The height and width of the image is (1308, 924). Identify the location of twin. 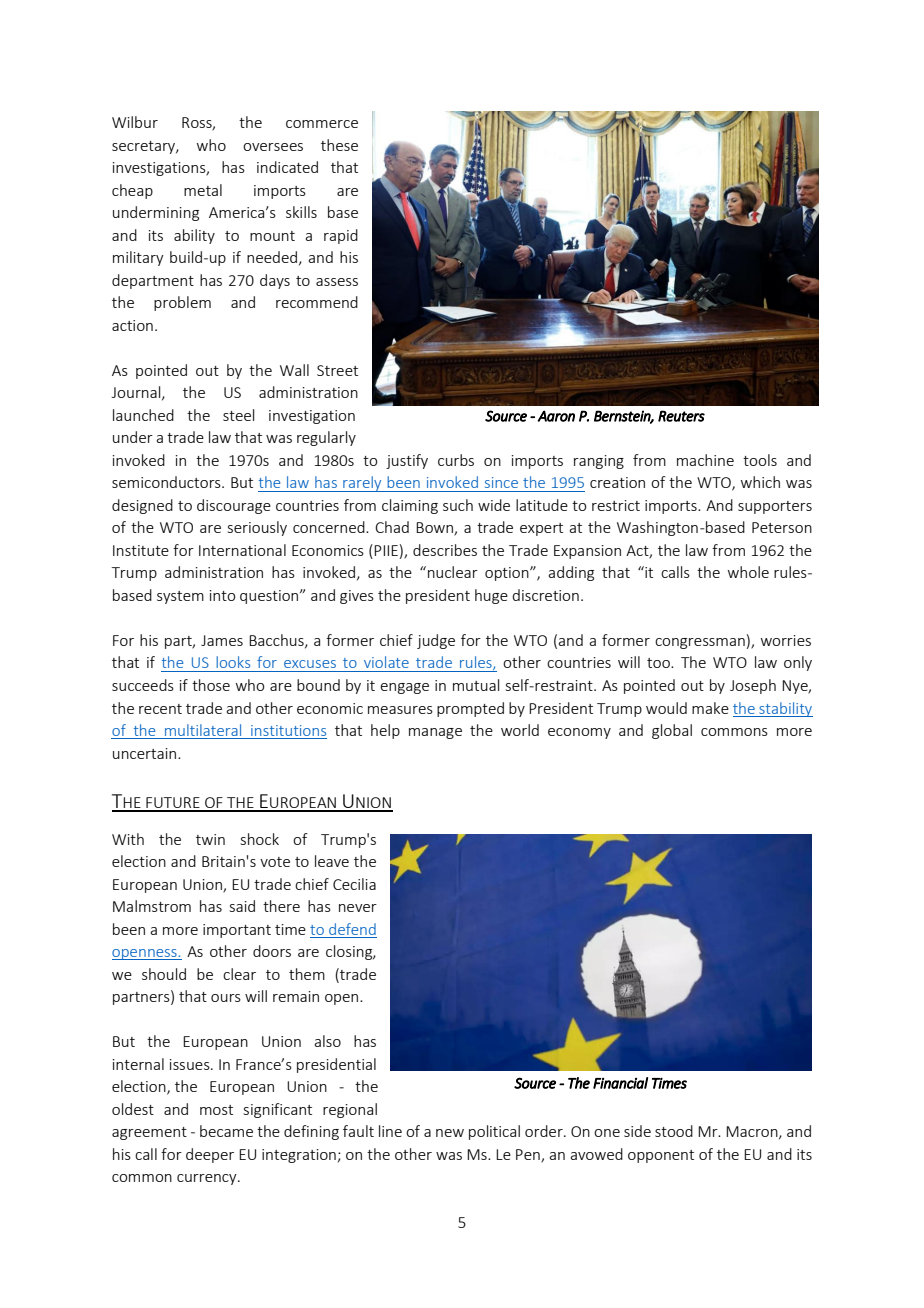
(210, 839).
